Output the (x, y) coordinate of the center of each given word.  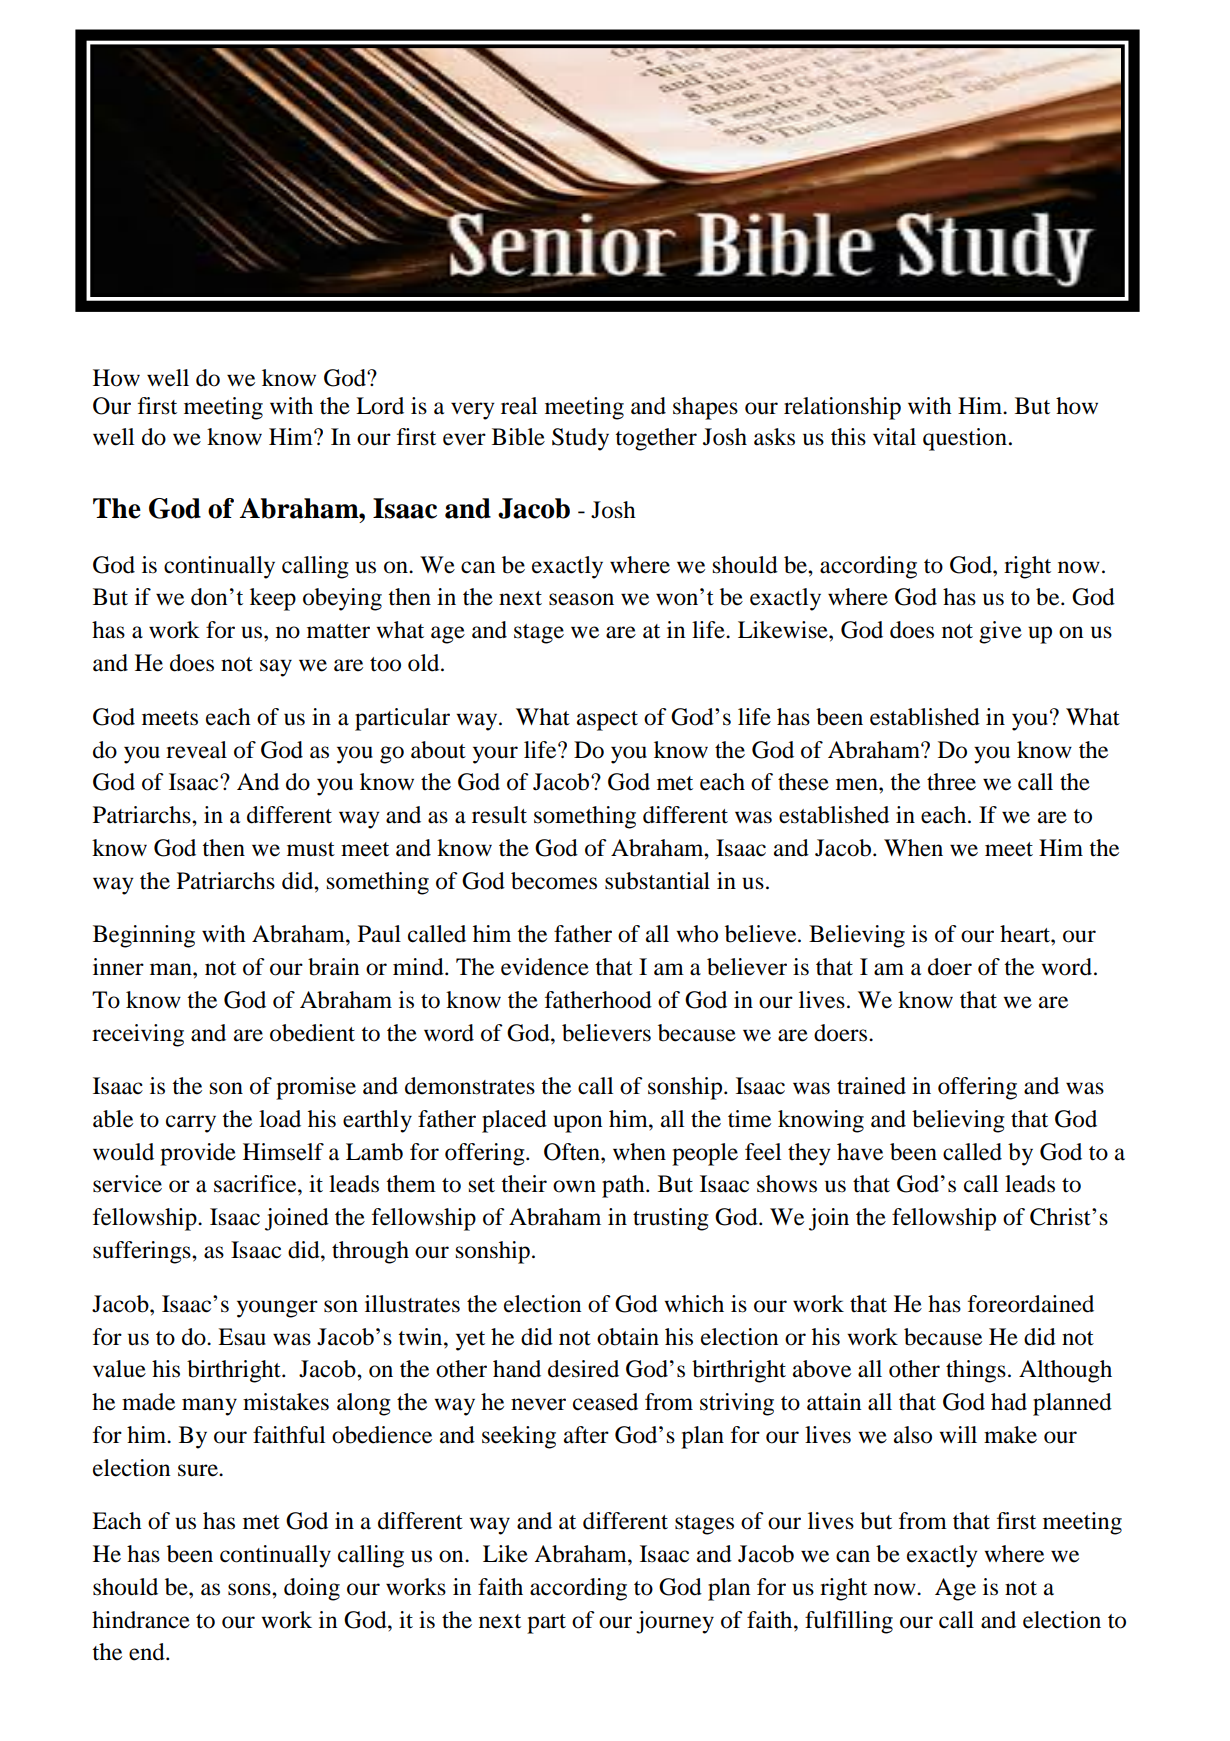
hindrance (141, 1620)
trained (871, 1086)
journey (675, 1622)
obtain (628, 1337)
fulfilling (849, 1622)
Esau (242, 1337)
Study (580, 439)
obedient (312, 1033)
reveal (196, 750)
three (951, 782)
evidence (545, 967)
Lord (380, 406)
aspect (607, 721)
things (976, 1371)
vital (894, 437)
